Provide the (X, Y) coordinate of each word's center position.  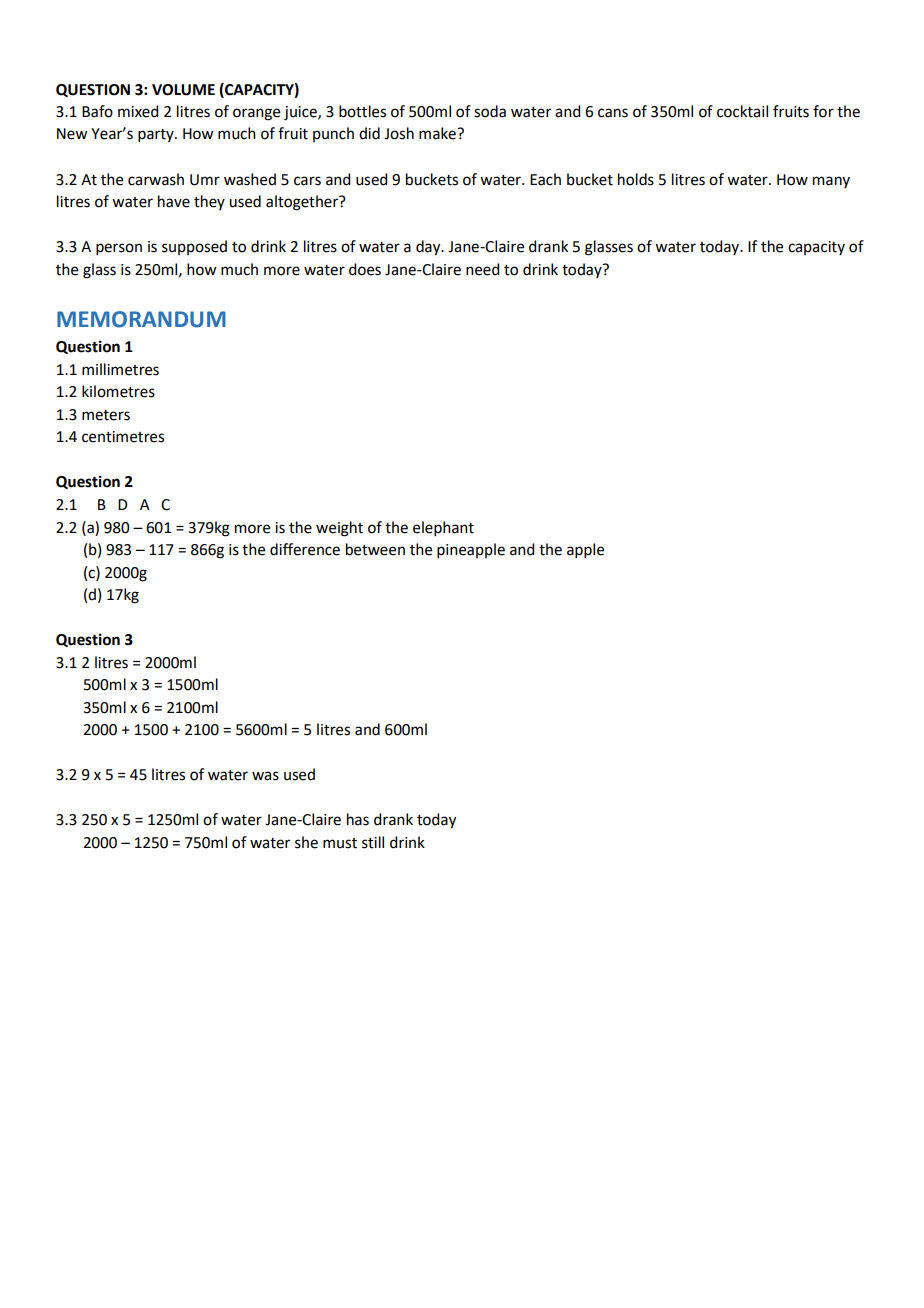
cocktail (742, 111)
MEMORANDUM (141, 319)
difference (305, 549)
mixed (138, 111)
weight (339, 529)
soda (490, 111)
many (831, 182)
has (358, 819)
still (373, 842)
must (340, 843)
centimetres (123, 437)
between (375, 549)
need (482, 269)
